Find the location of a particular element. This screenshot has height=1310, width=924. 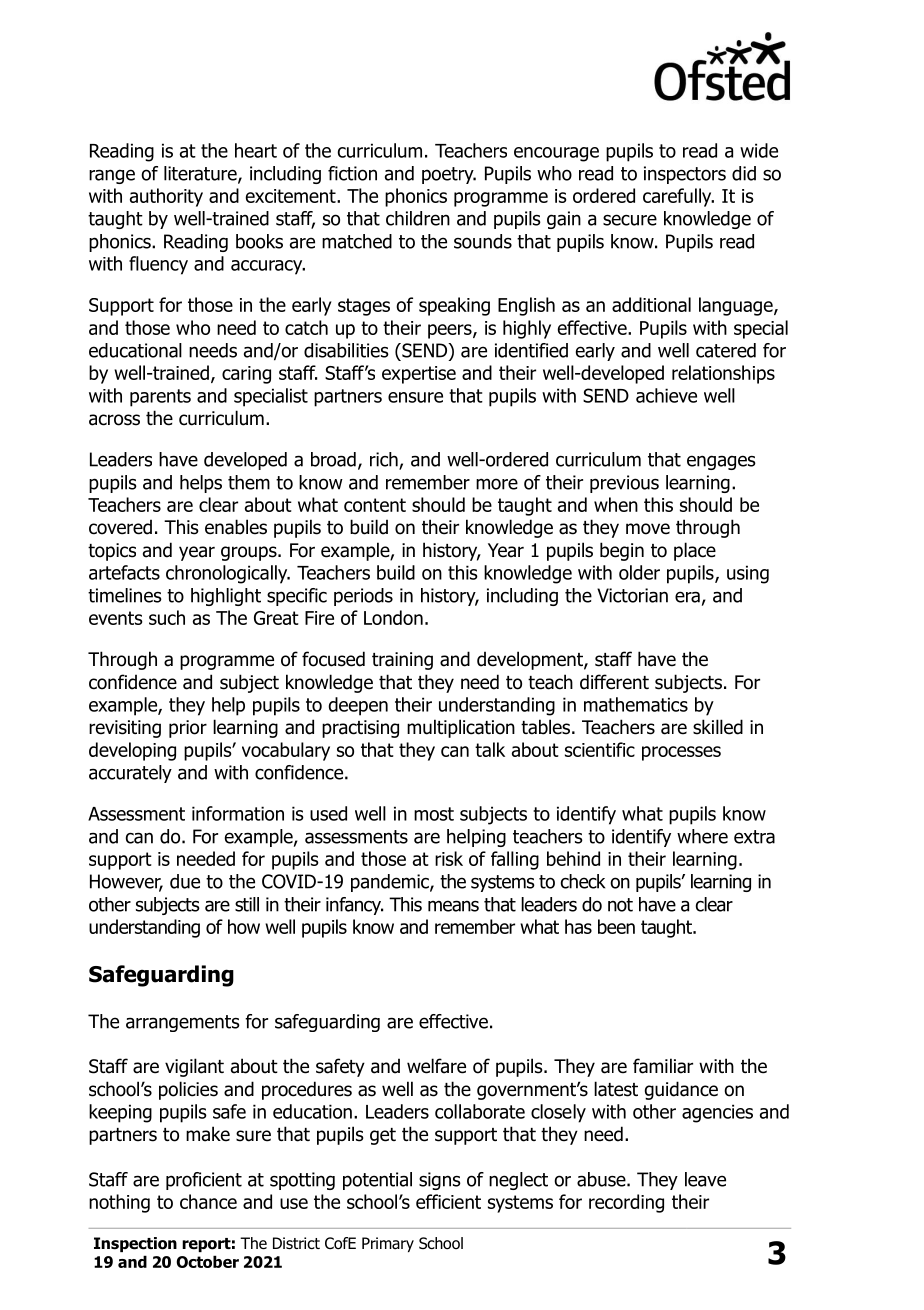

been is located at coordinates (616, 926).
